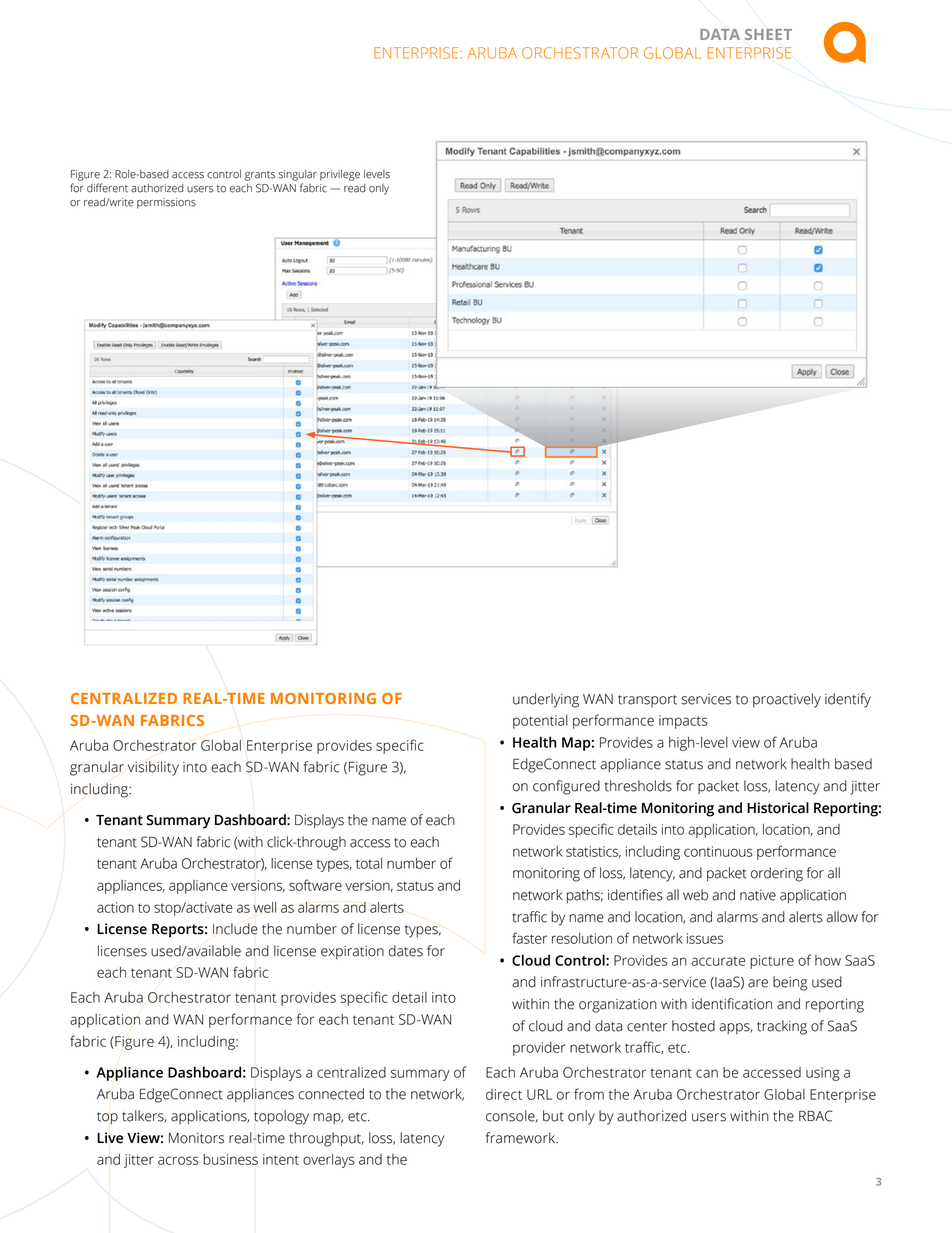  I want to click on singular, so click(298, 175).
